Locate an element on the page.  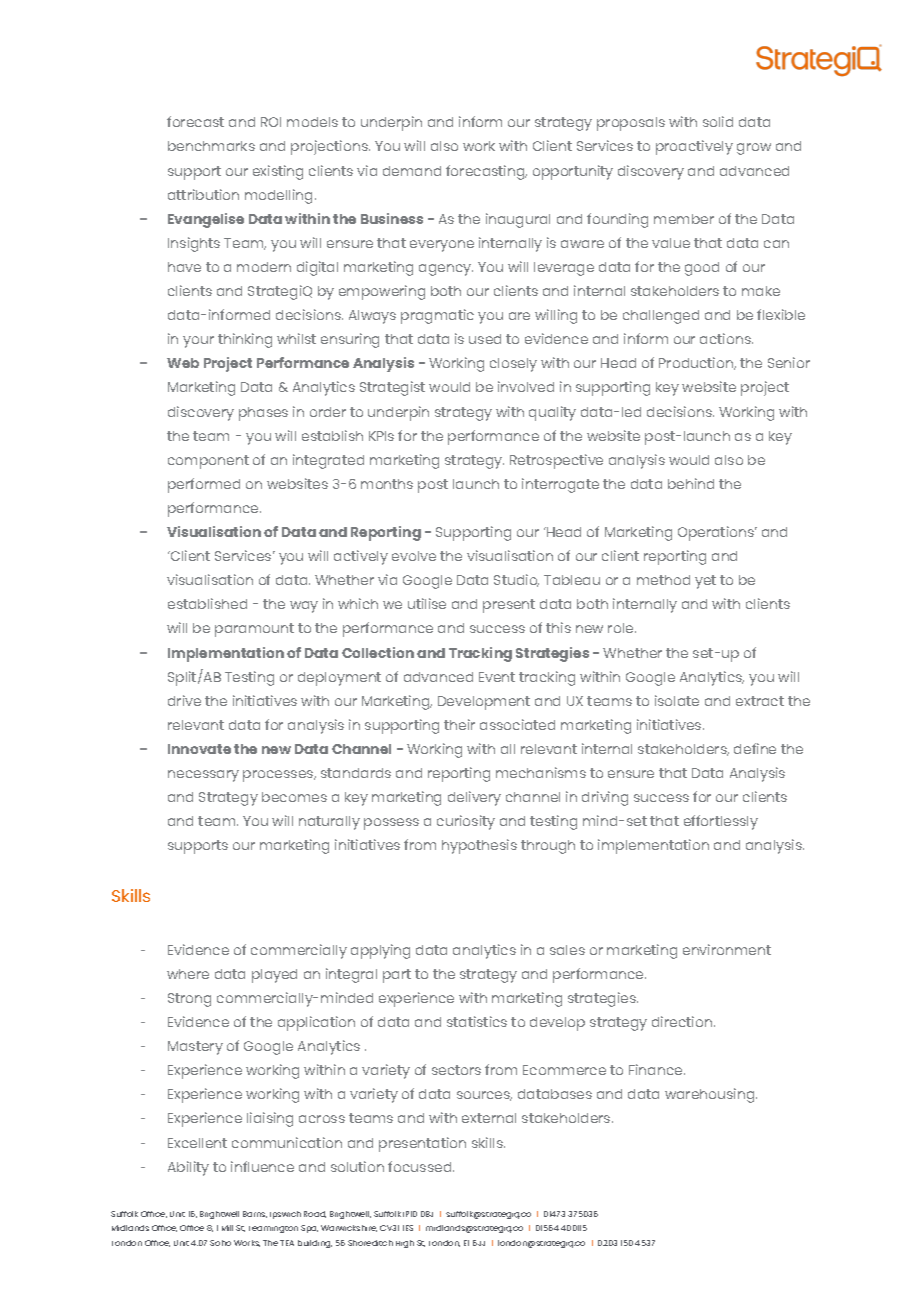
demand is located at coordinates (412, 171).
